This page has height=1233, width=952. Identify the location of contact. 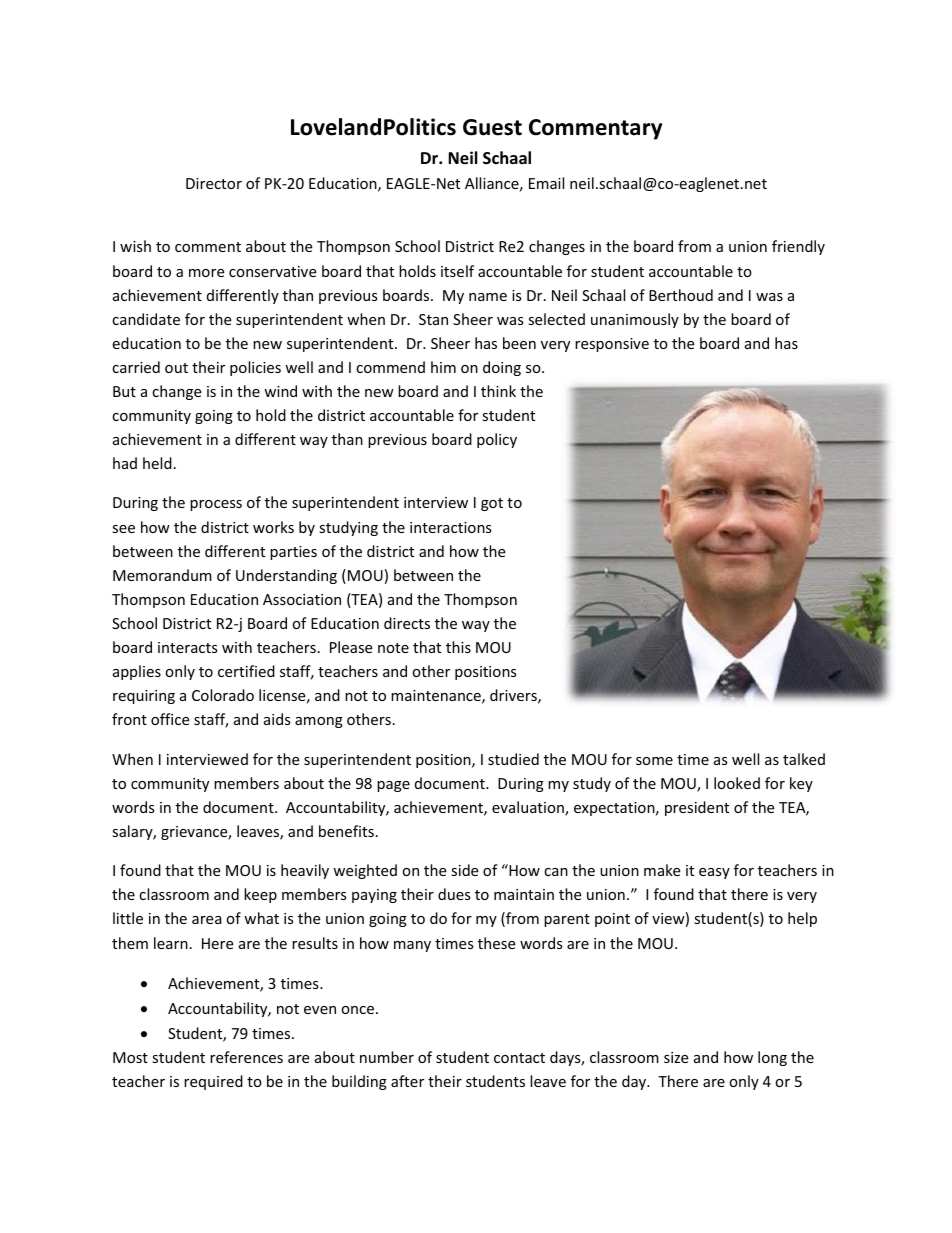
(519, 1058).
